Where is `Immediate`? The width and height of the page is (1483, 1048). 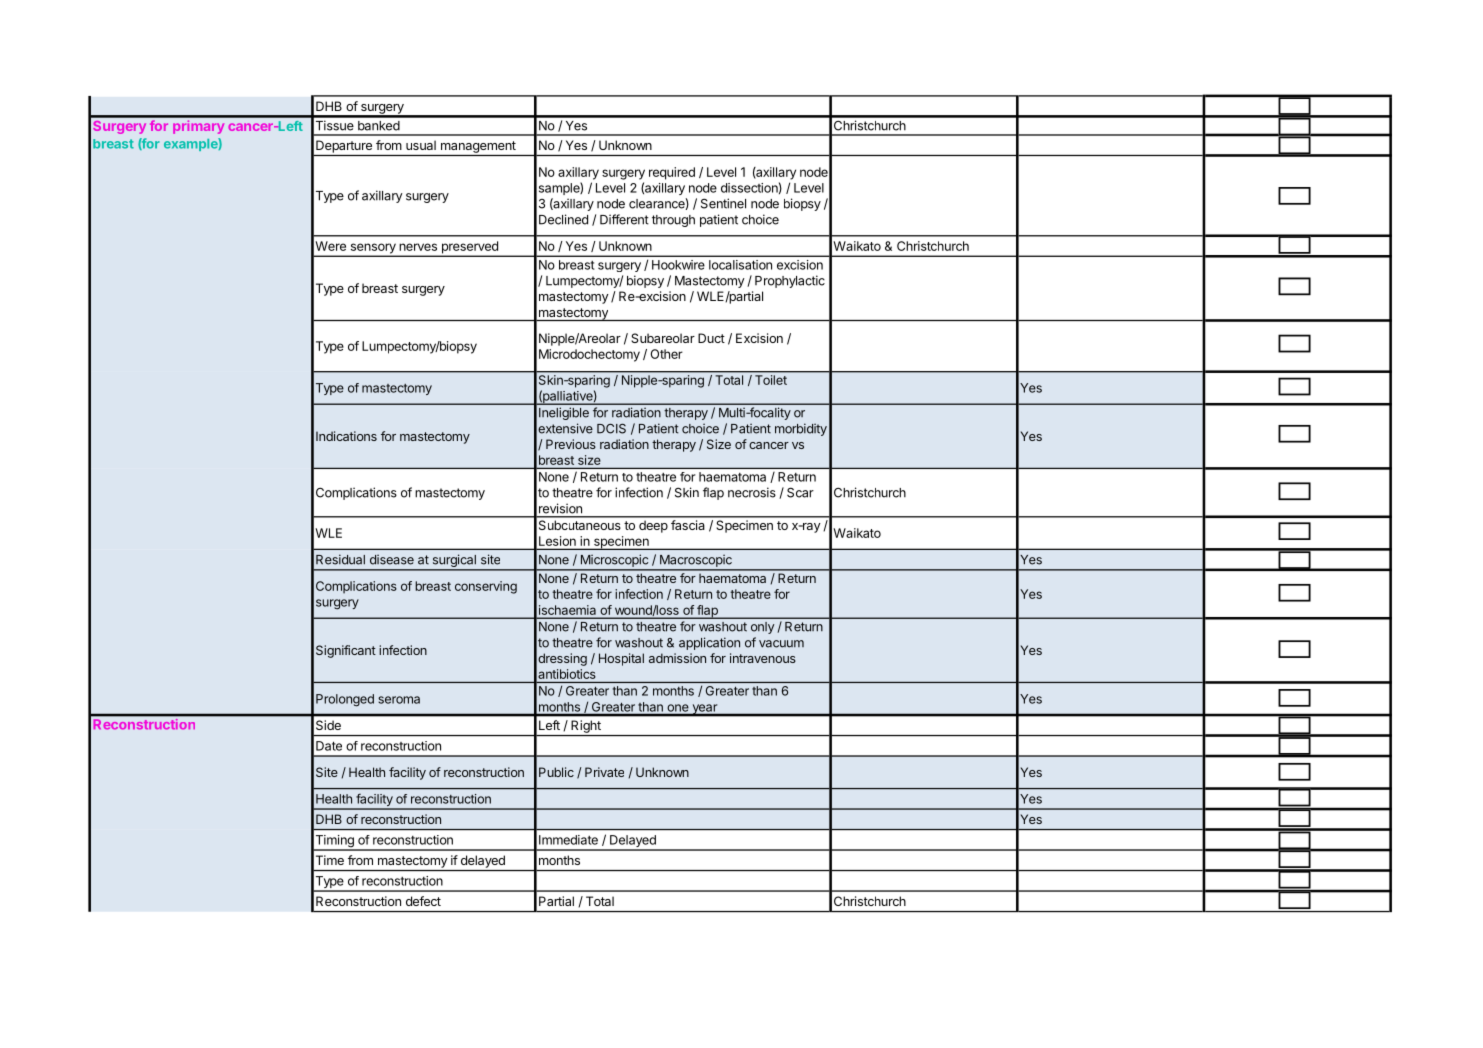
Immediate is located at coordinates (568, 840).
